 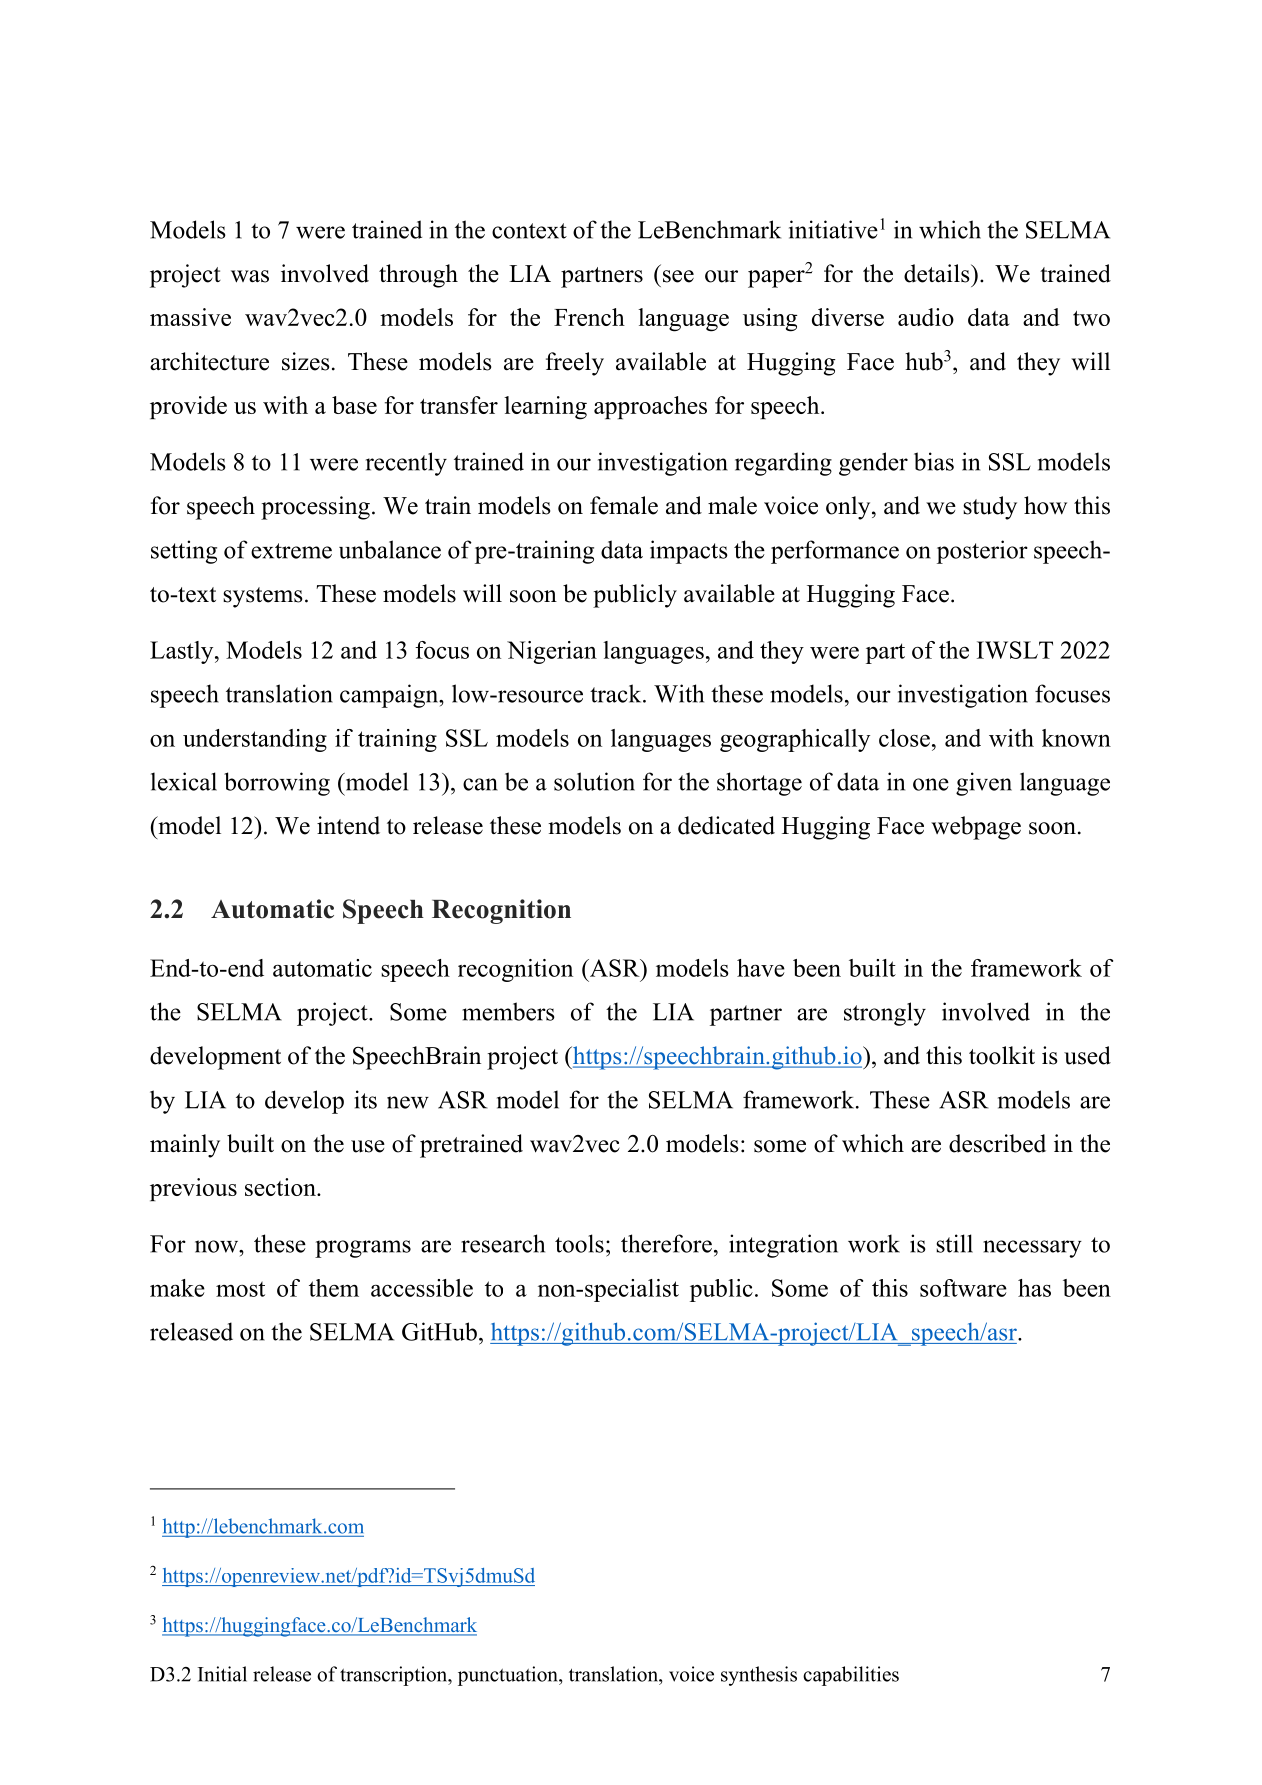 I want to click on French, so click(x=589, y=317).
